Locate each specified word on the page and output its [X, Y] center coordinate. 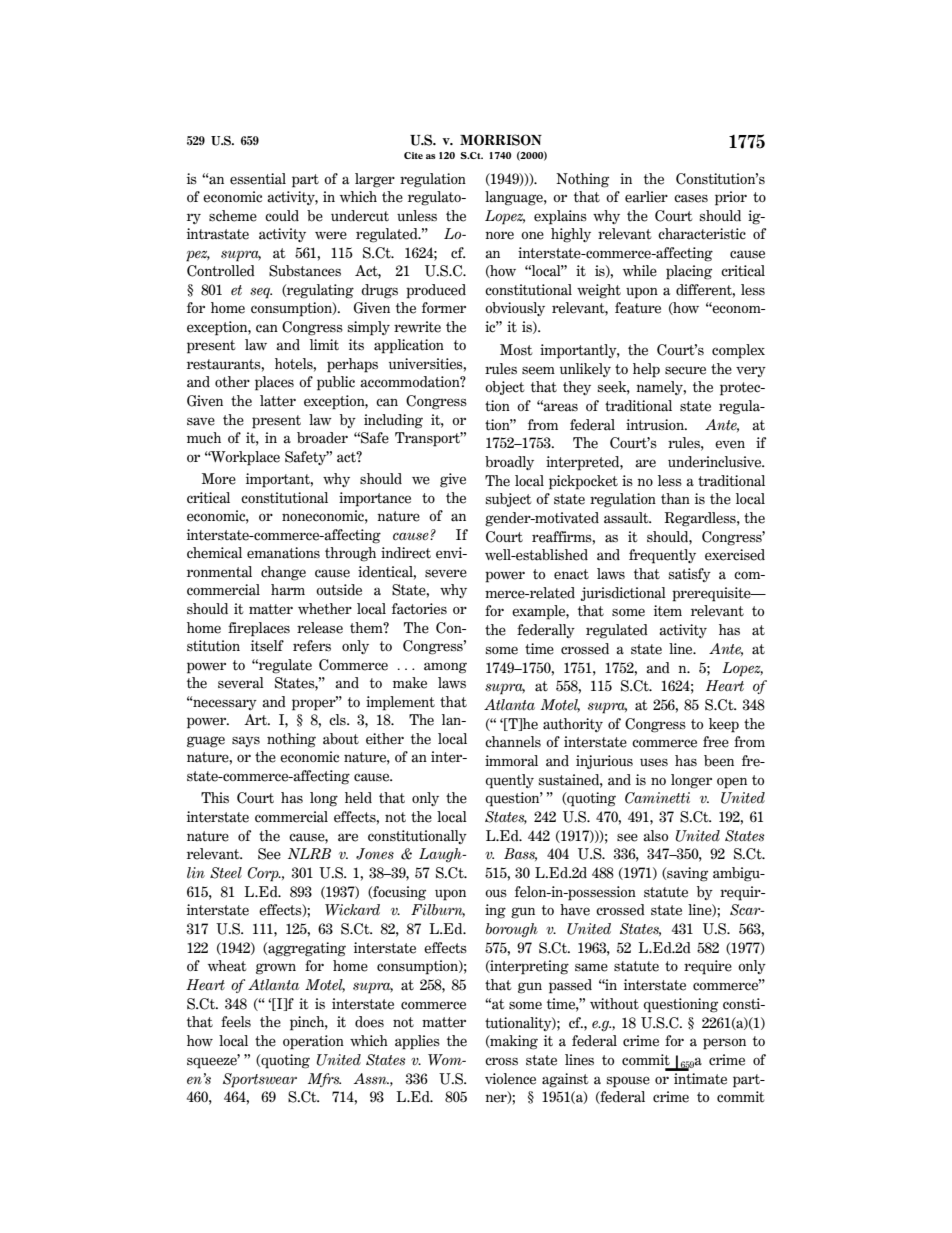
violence [510, 1079]
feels [236, 1022]
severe [446, 573]
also [655, 836]
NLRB [309, 853]
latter [278, 401]
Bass [520, 854]
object [505, 388]
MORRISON [501, 140]
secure [685, 370]
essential [258, 179]
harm [288, 590]
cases [691, 198]
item [668, 611]
